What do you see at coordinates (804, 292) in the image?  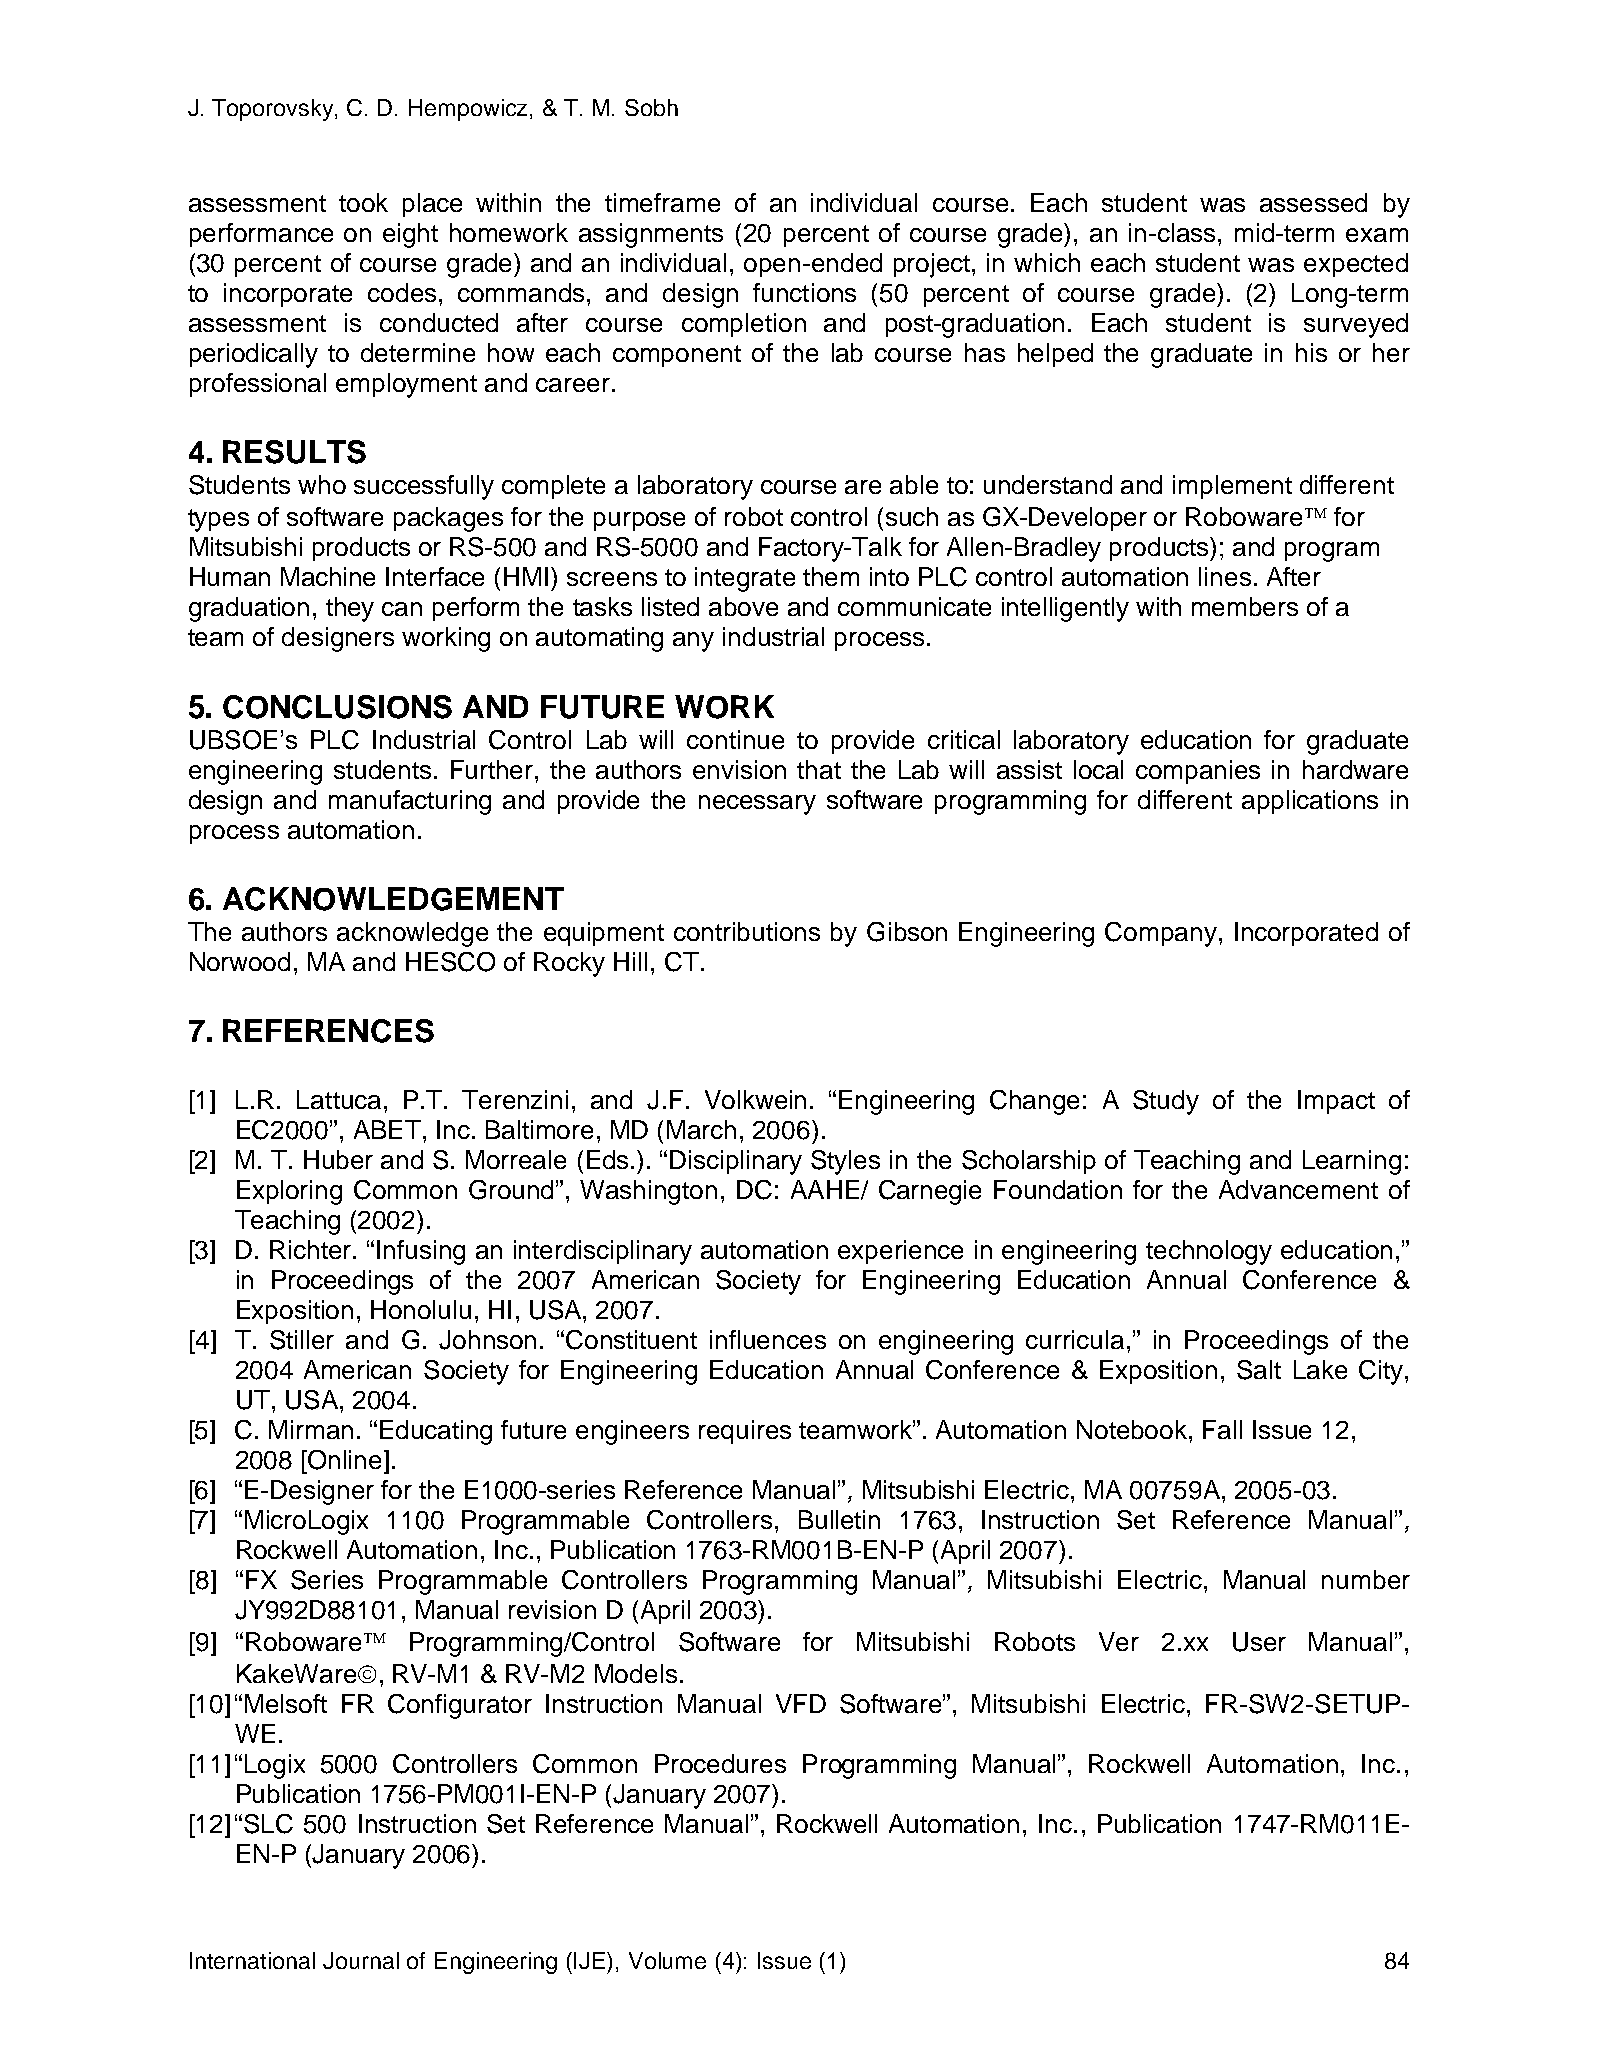 I see `functions` at bounding box center [804, 292].
